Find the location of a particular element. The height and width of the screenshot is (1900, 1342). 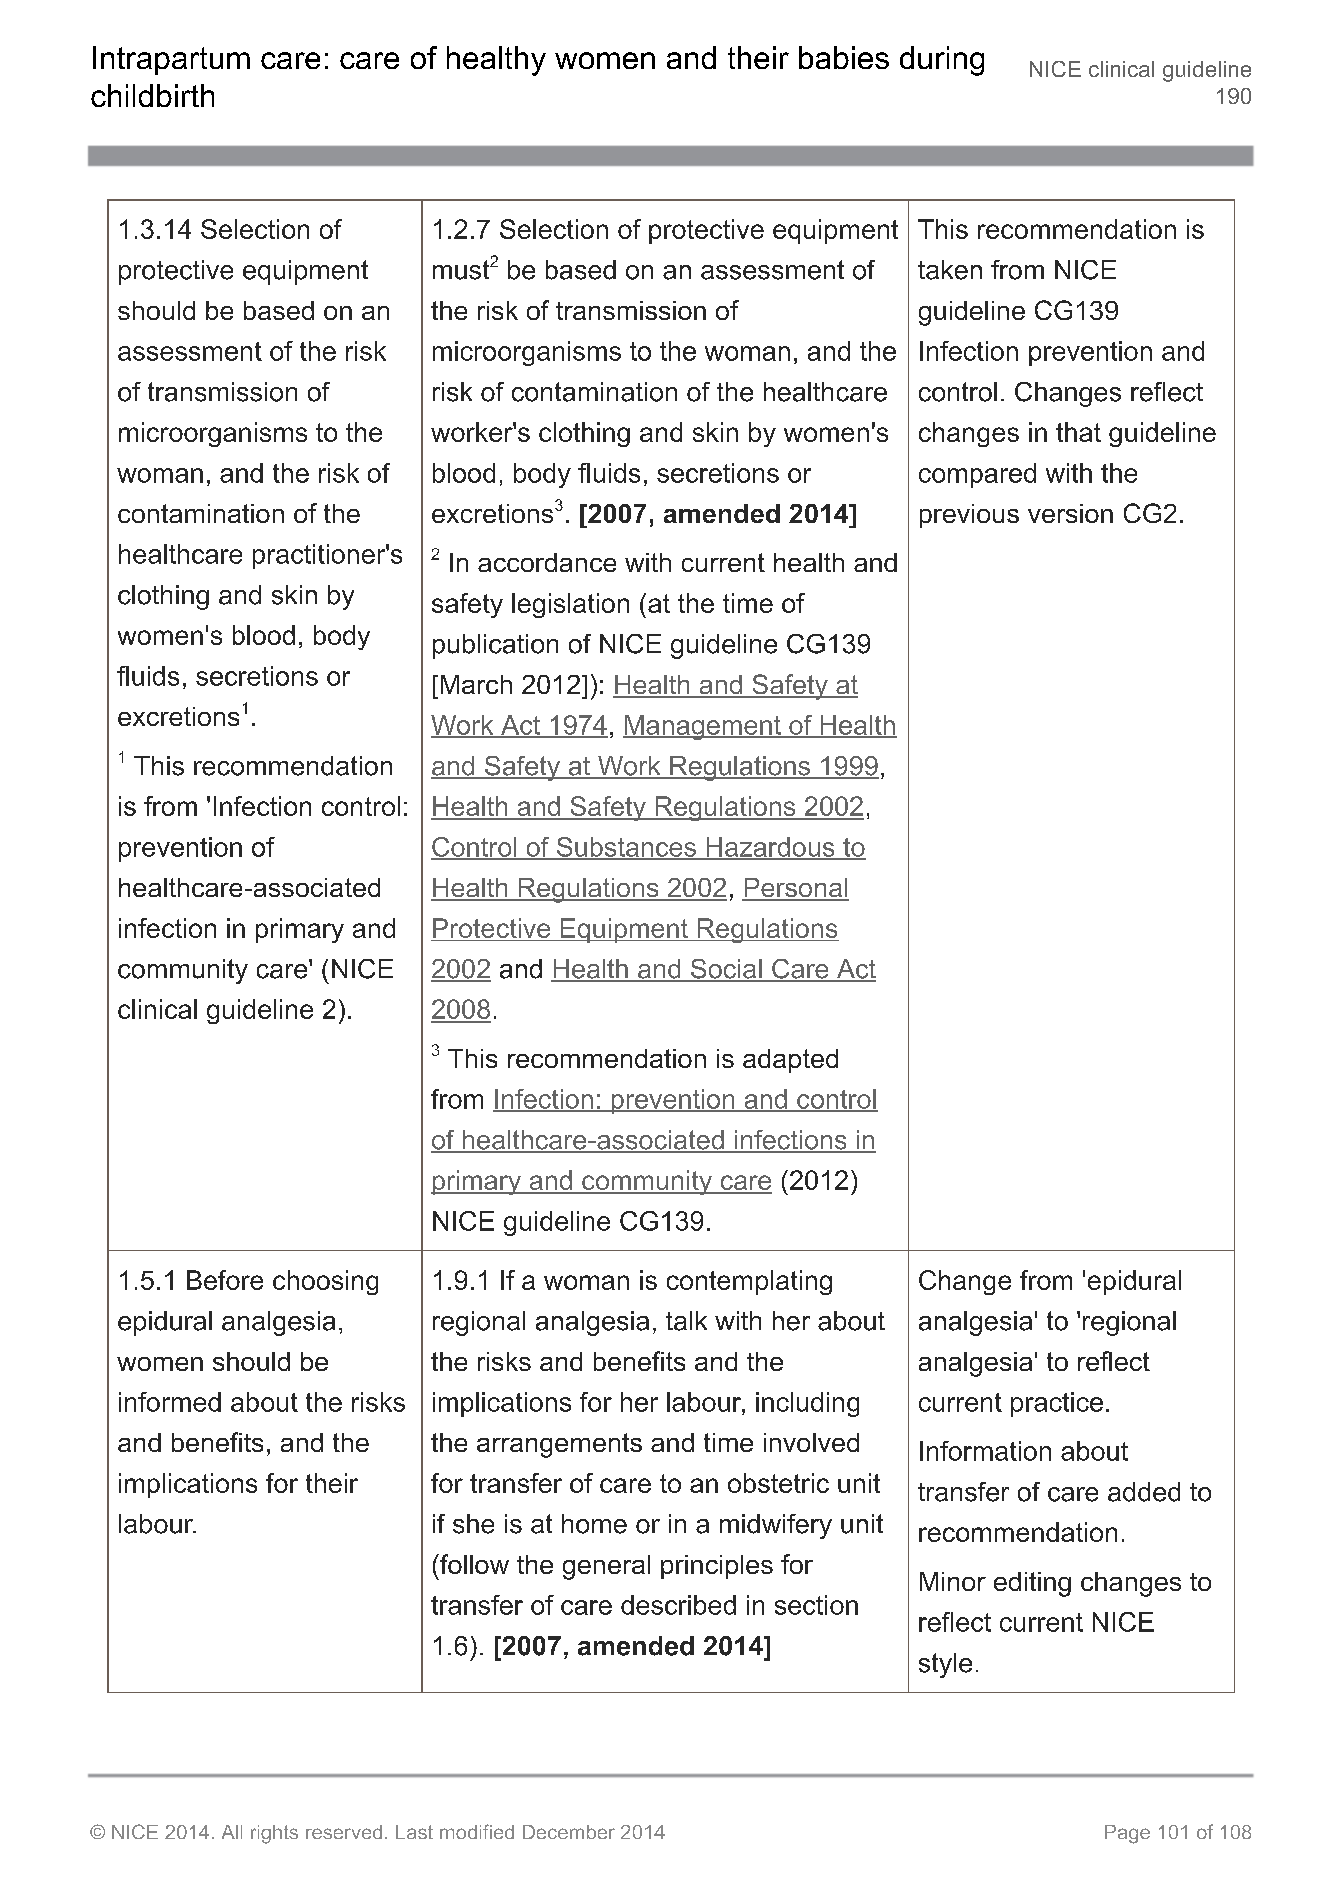

Management is located at coordinates (703, 727).
